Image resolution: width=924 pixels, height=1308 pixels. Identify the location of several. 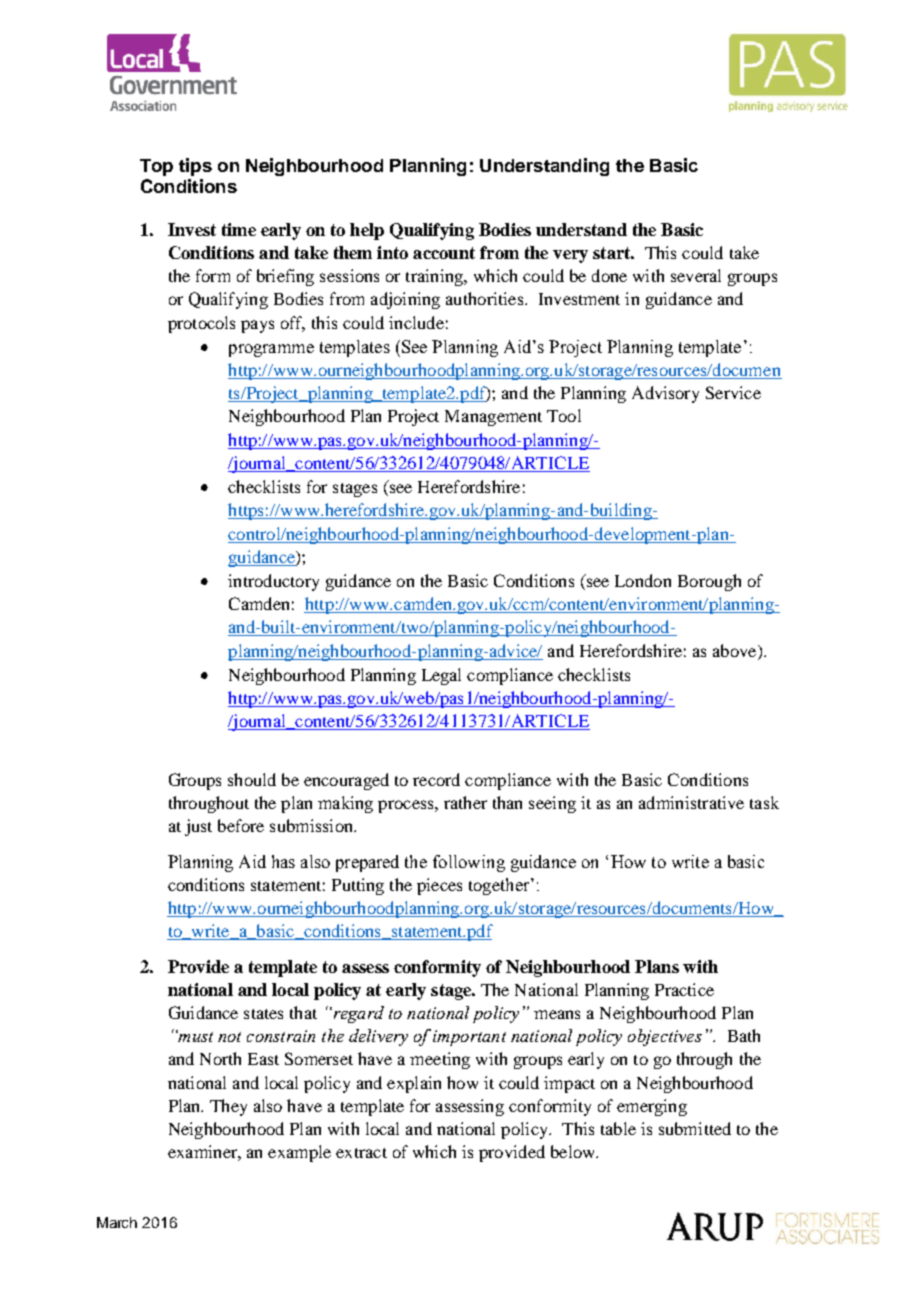
(696, 275).
